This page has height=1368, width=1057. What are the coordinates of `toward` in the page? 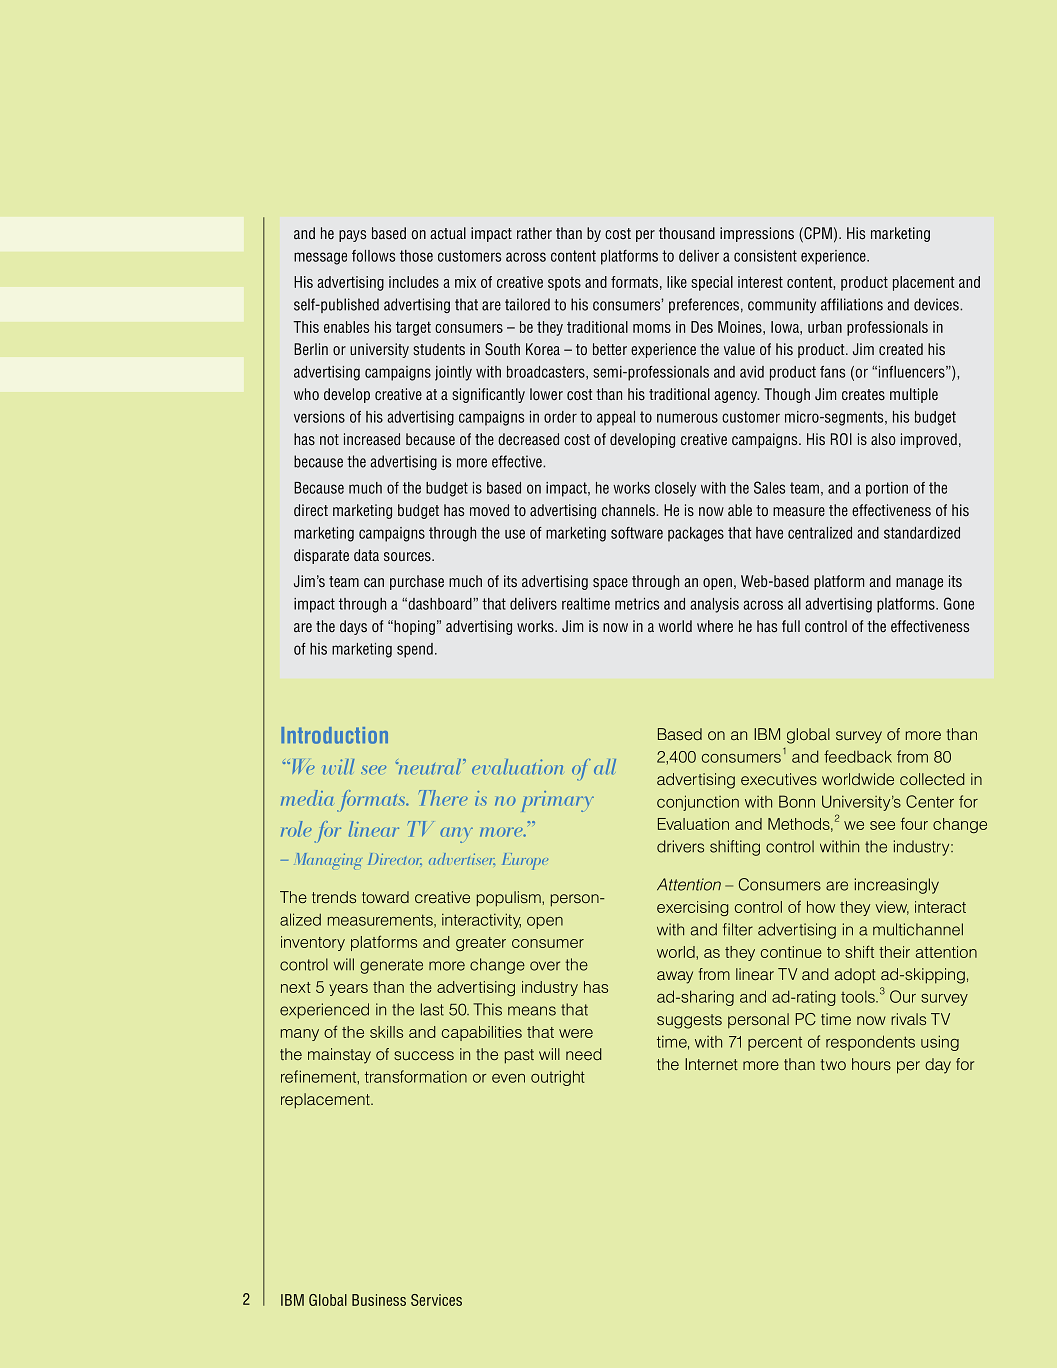 It's located at (385, 897).
